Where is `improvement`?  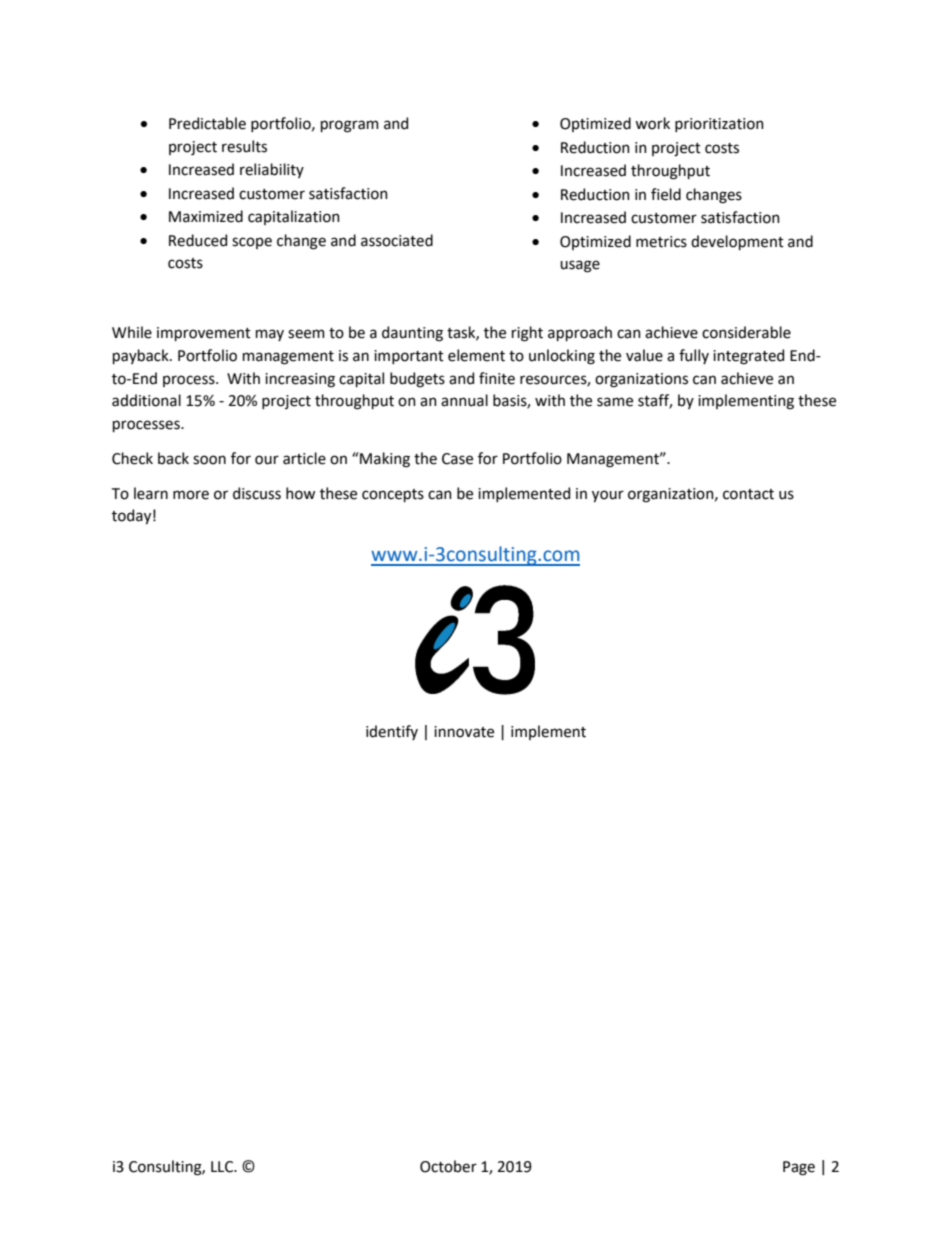
improvement is located at coordinates (204, 334).
